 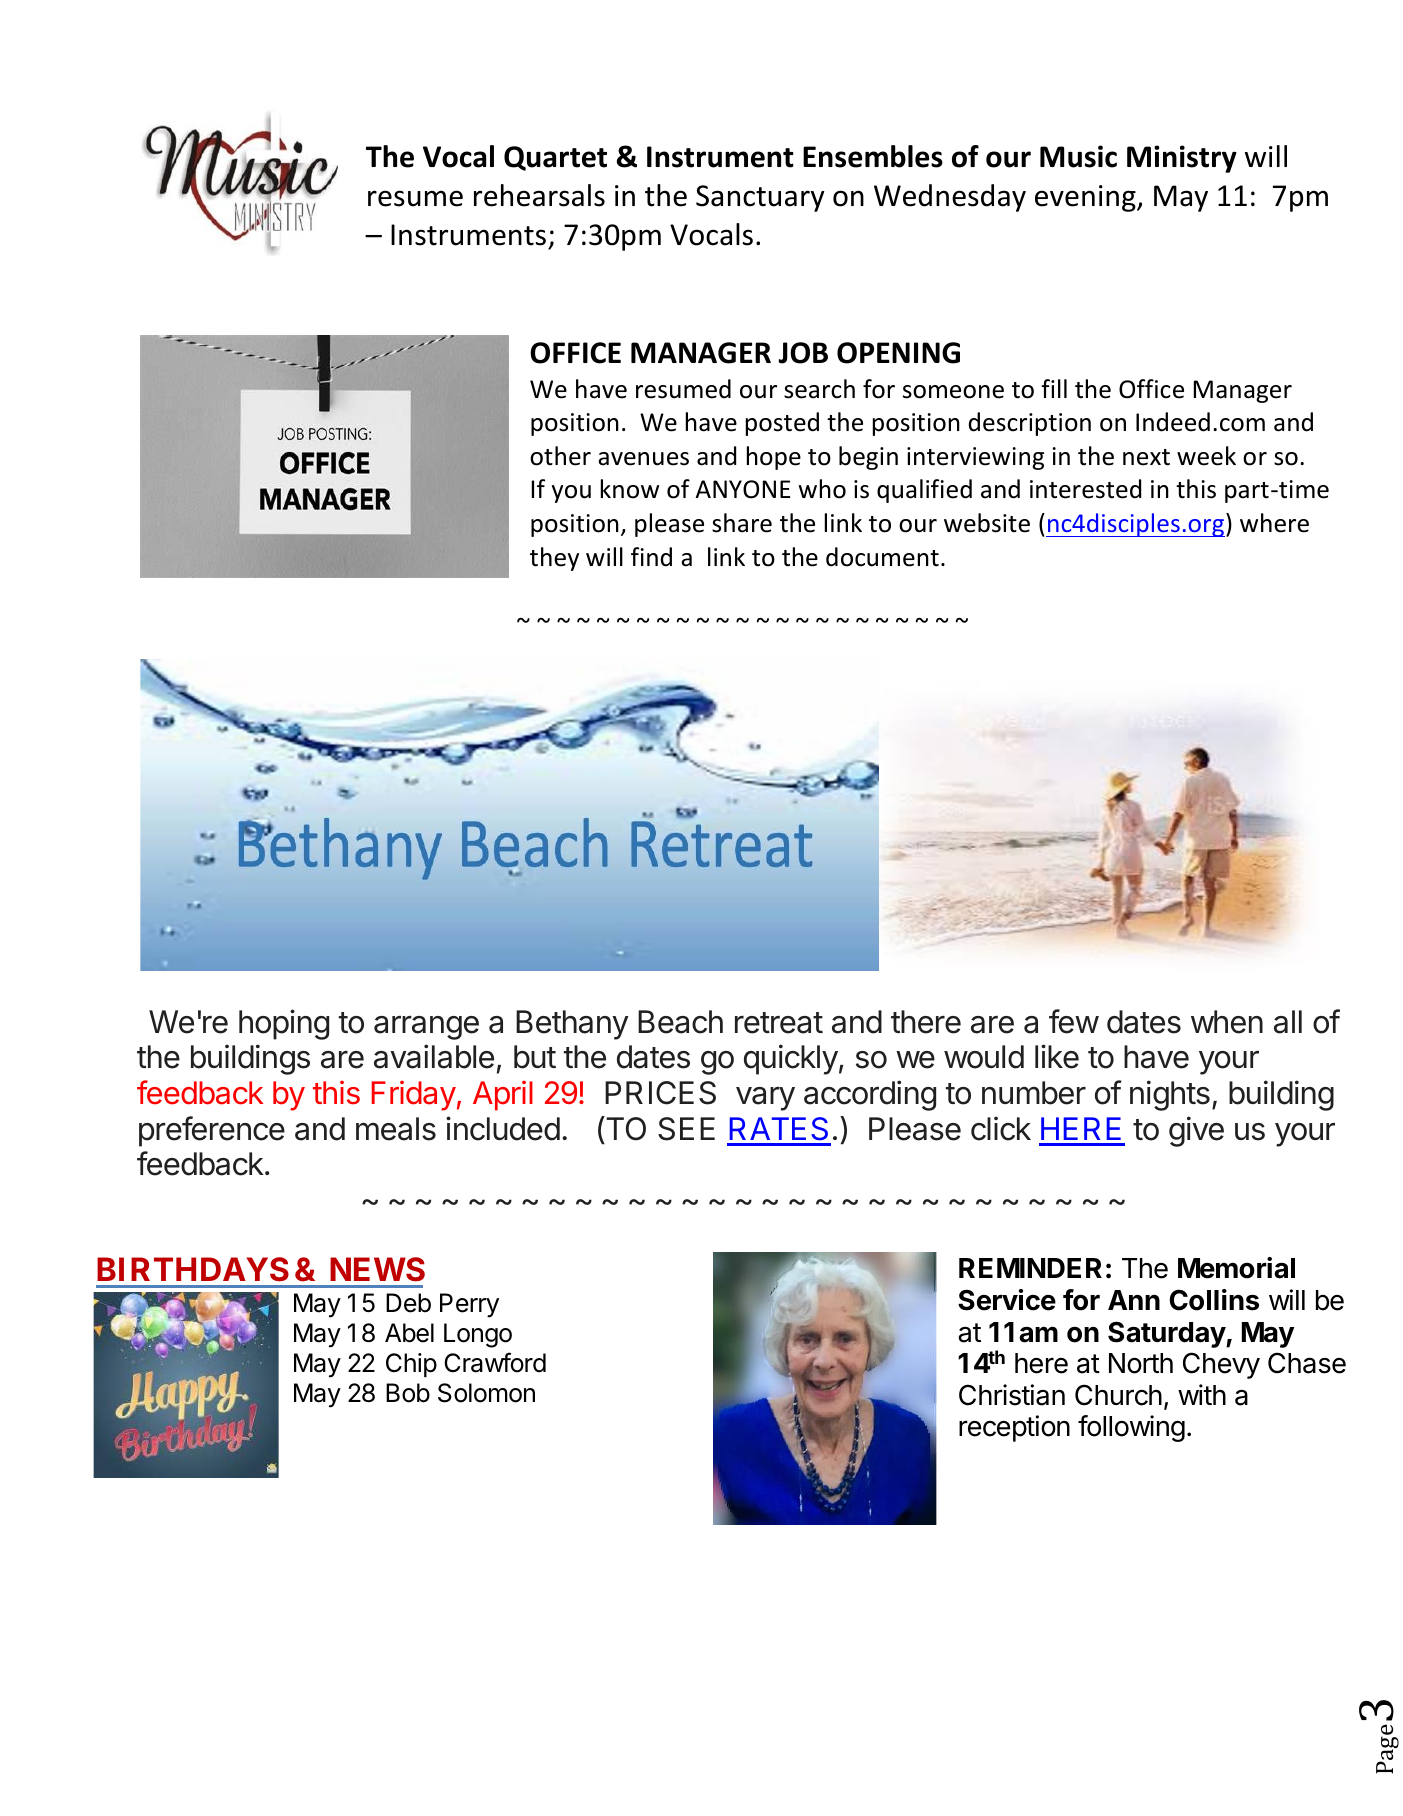 What do you see at coordinates (1170, 1095) in the page?
I see `nights` at bounding box center [1170, 1095].
